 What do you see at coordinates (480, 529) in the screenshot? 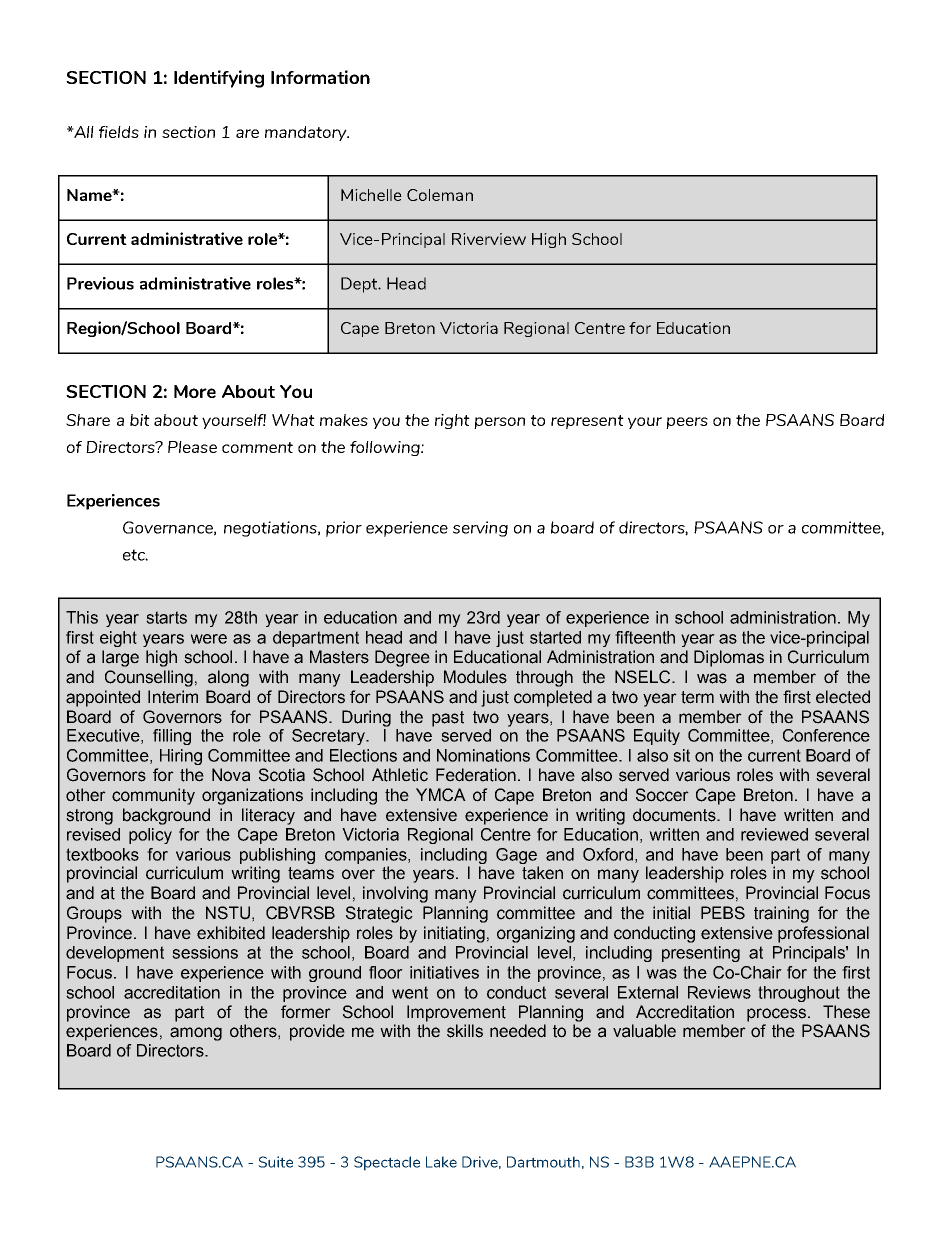
I see `serving` at bounding box center [480, 529].
